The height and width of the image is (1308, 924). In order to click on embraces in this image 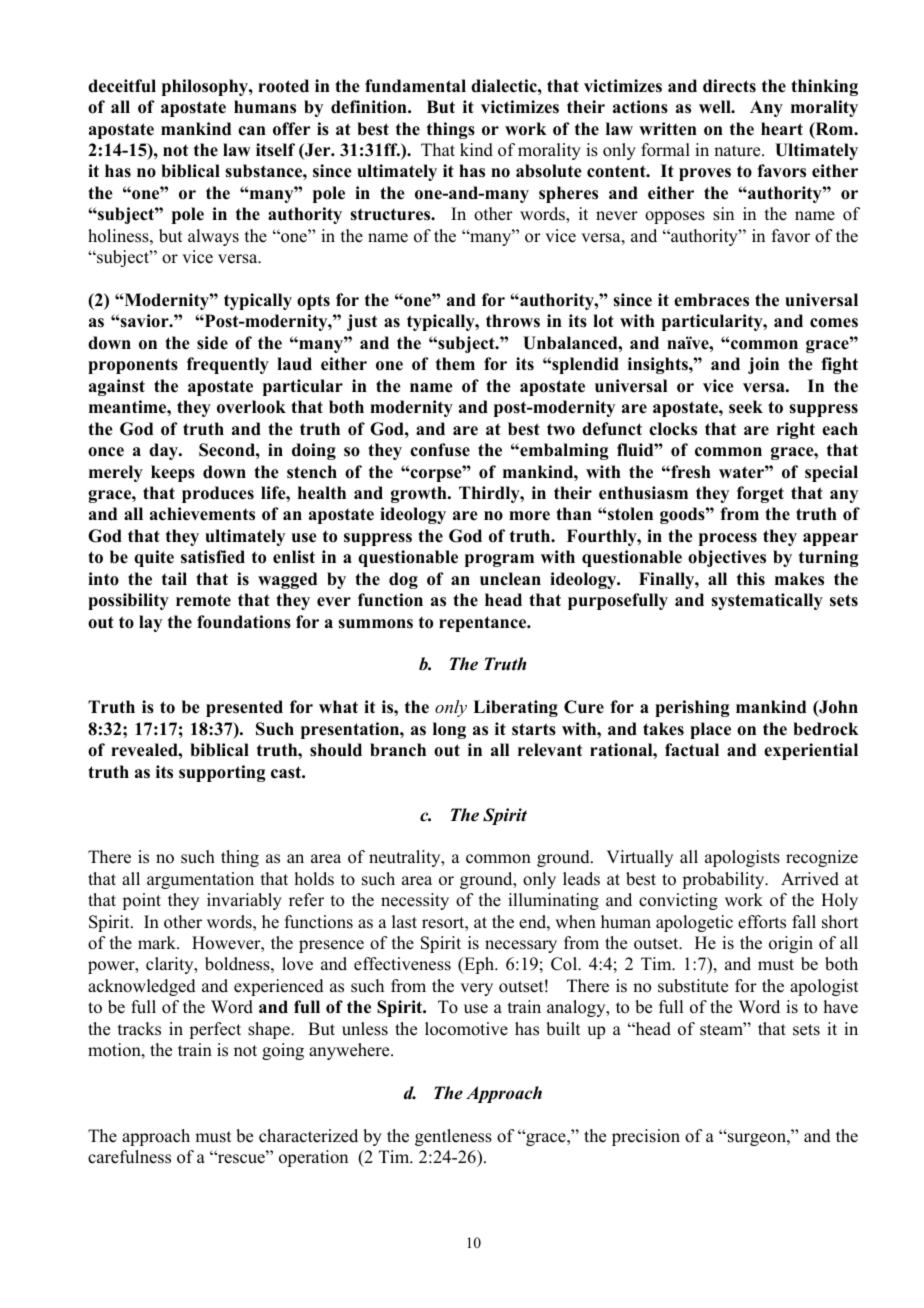, I will do `click(711, 300)`.
